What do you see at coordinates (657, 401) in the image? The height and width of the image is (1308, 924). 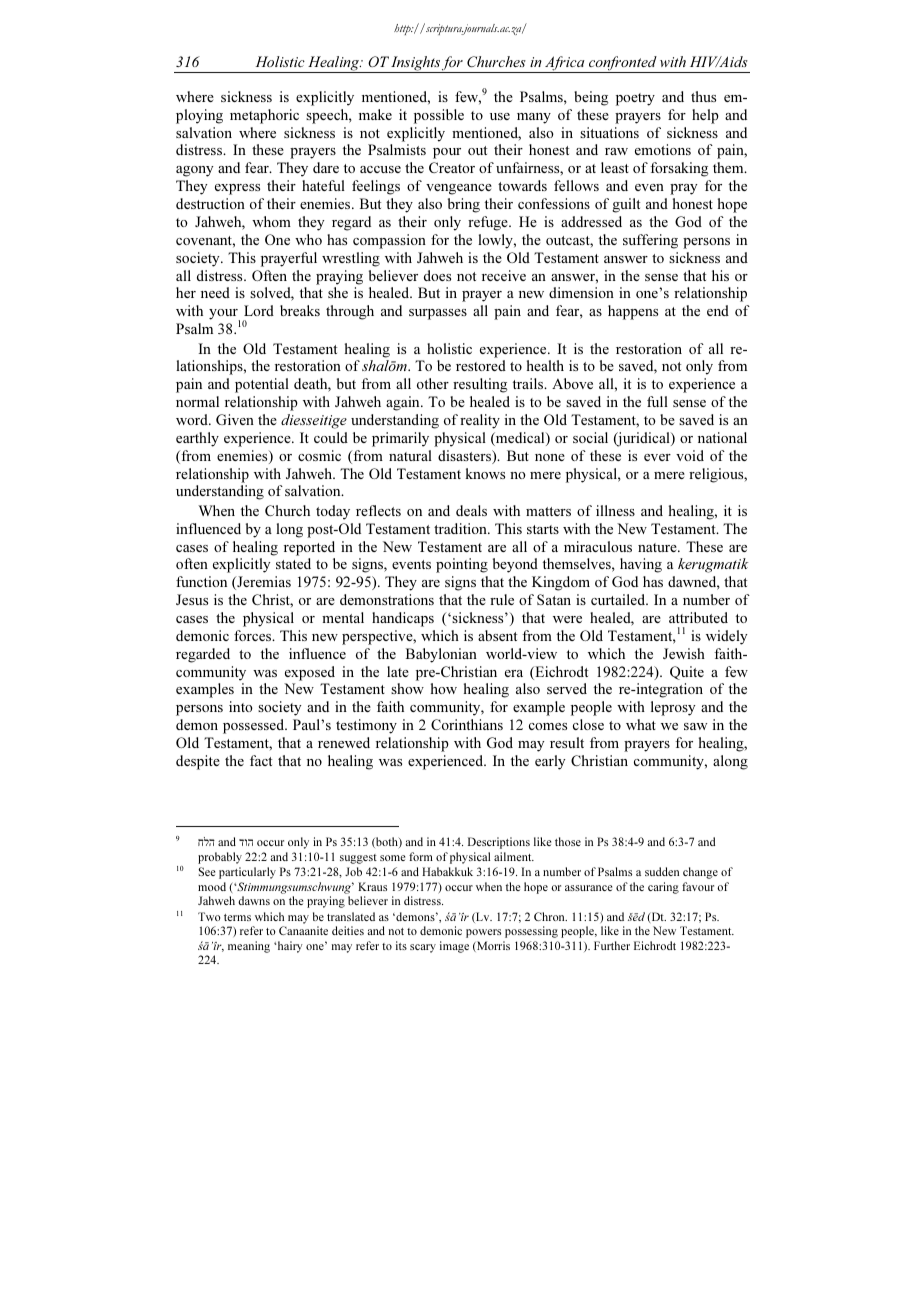 I see `full` at bounding box center [657, 401].
